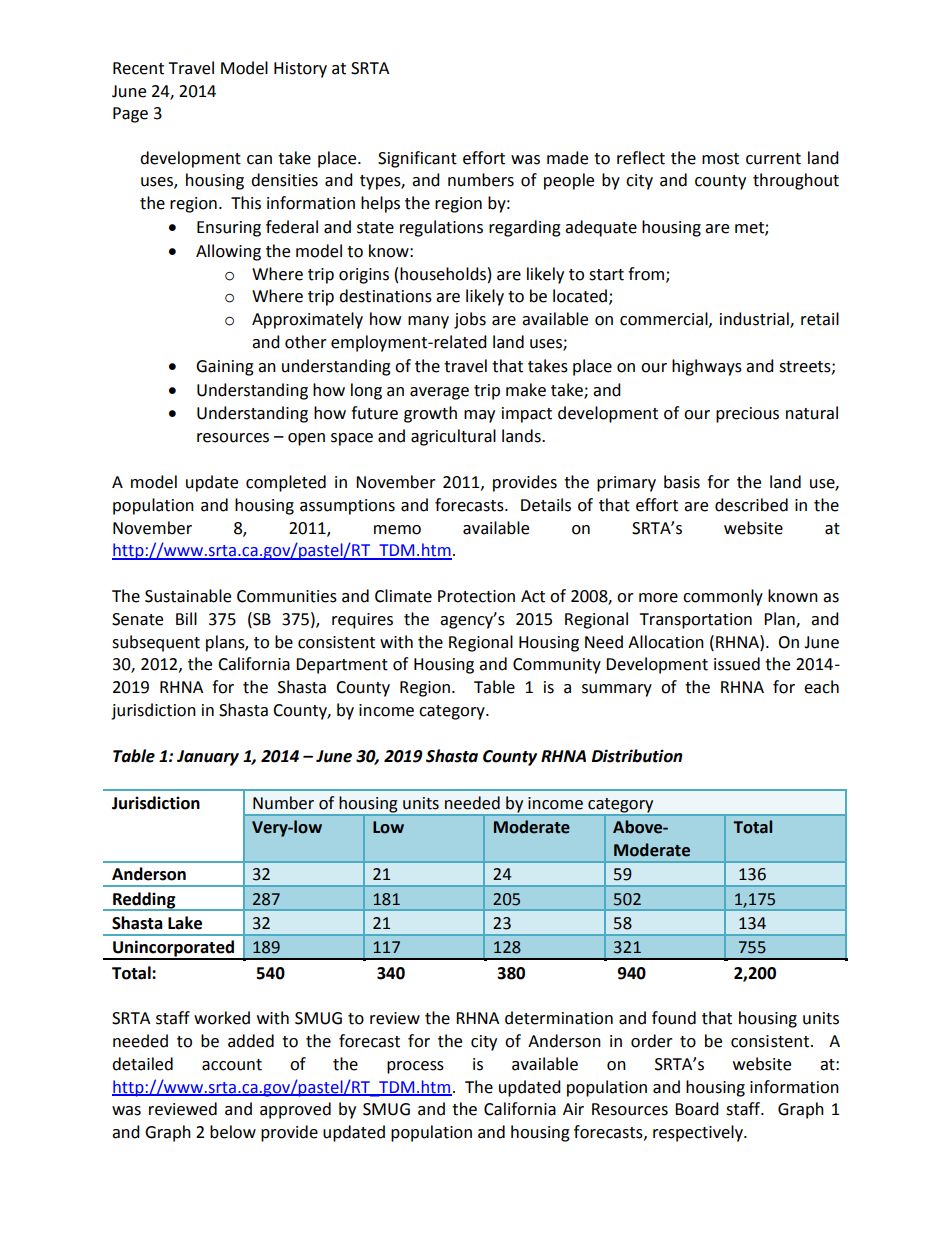  I want to click on January, so click(208, 758).
